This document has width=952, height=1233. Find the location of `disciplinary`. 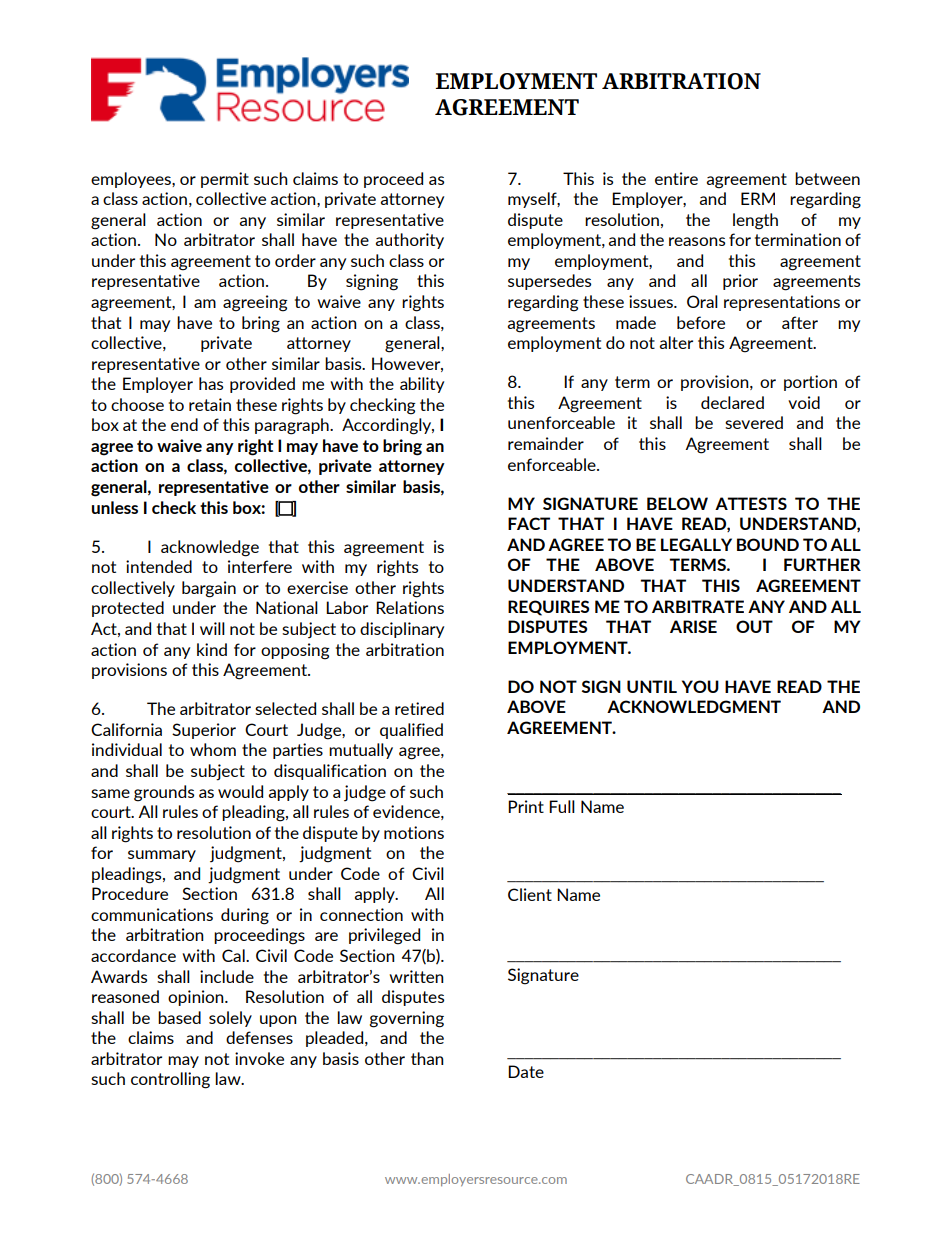

disciplinary is located at coordinates (402, 630).
